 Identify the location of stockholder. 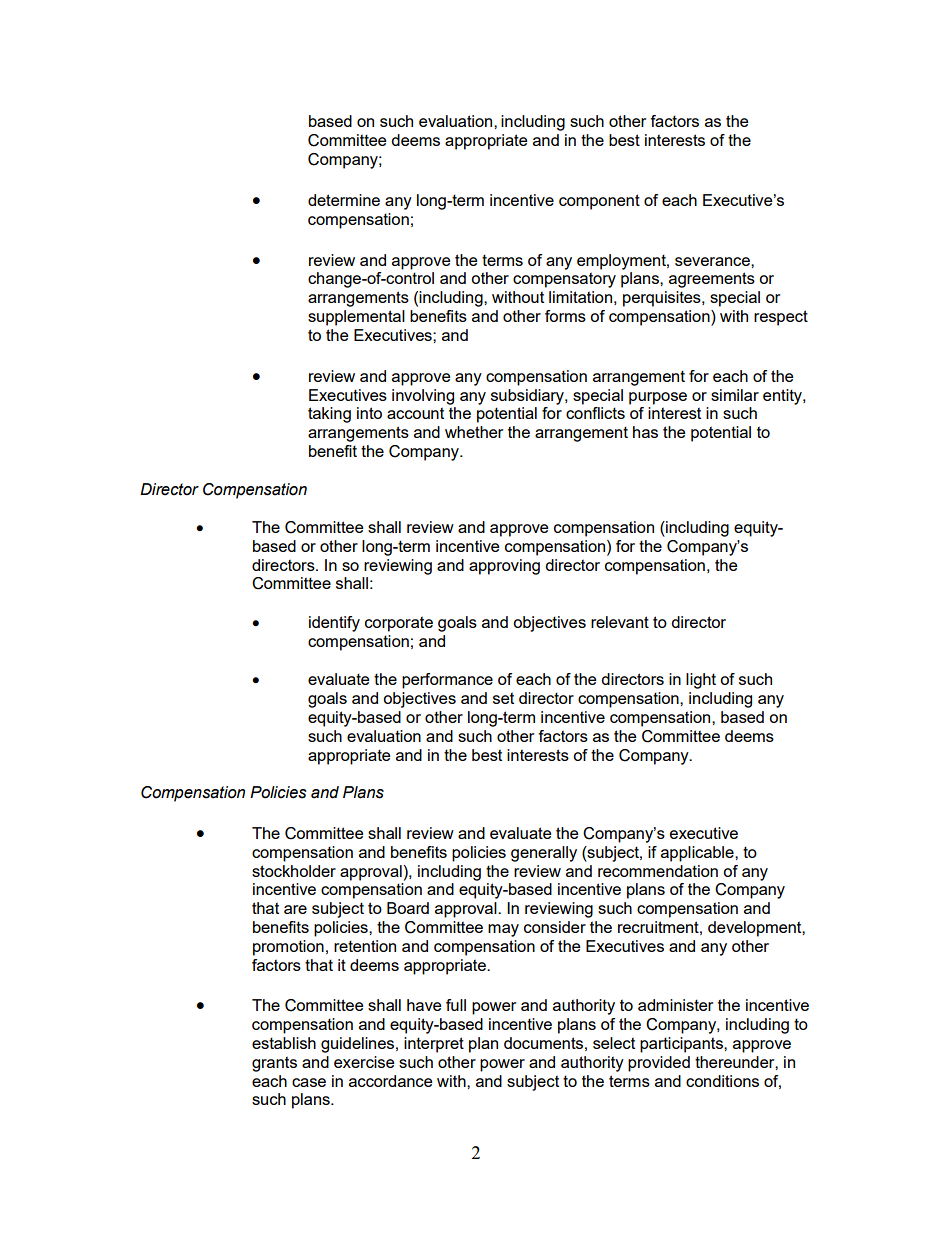
(294, 871).
